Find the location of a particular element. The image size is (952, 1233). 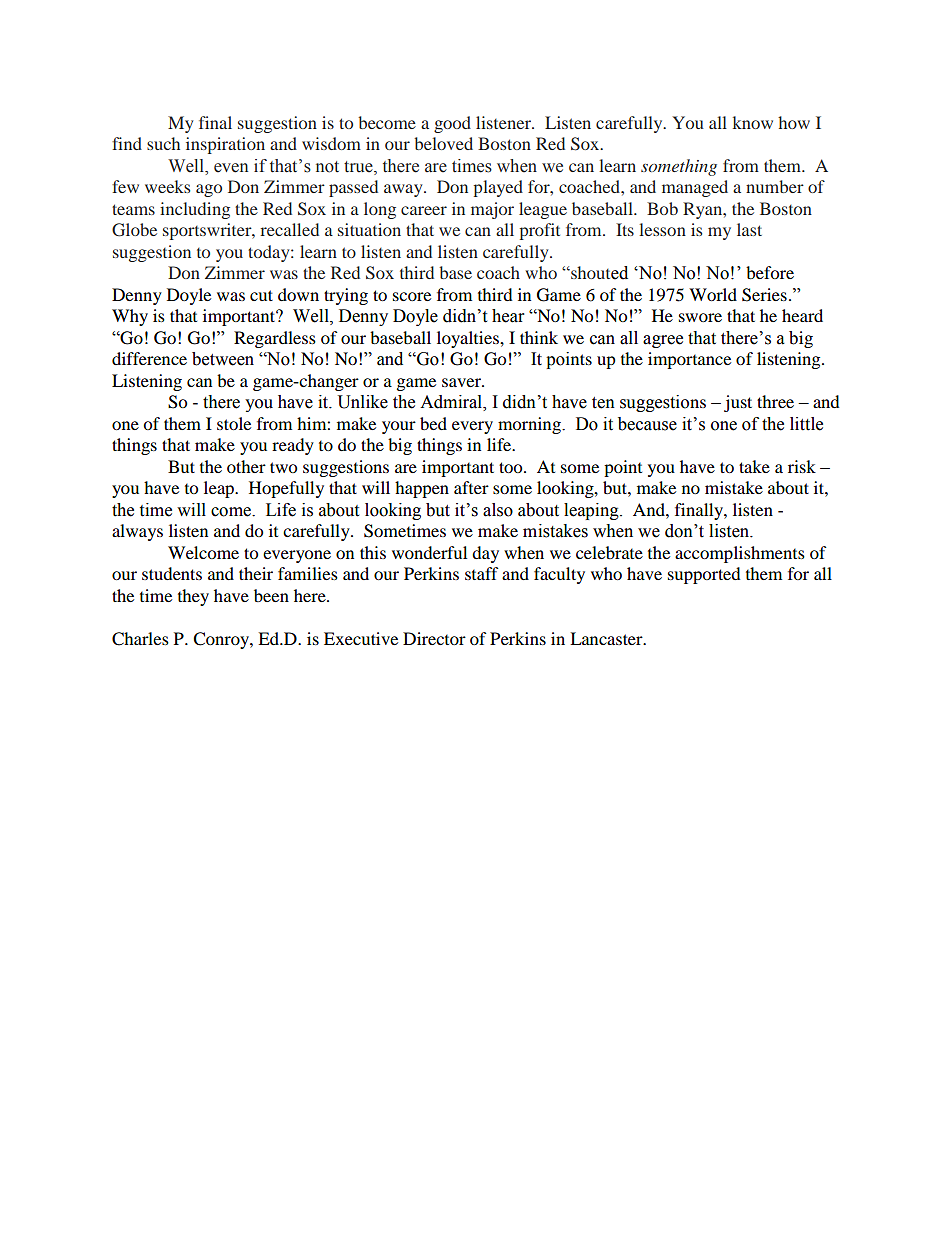

too is located at coordinates (512, 467).
